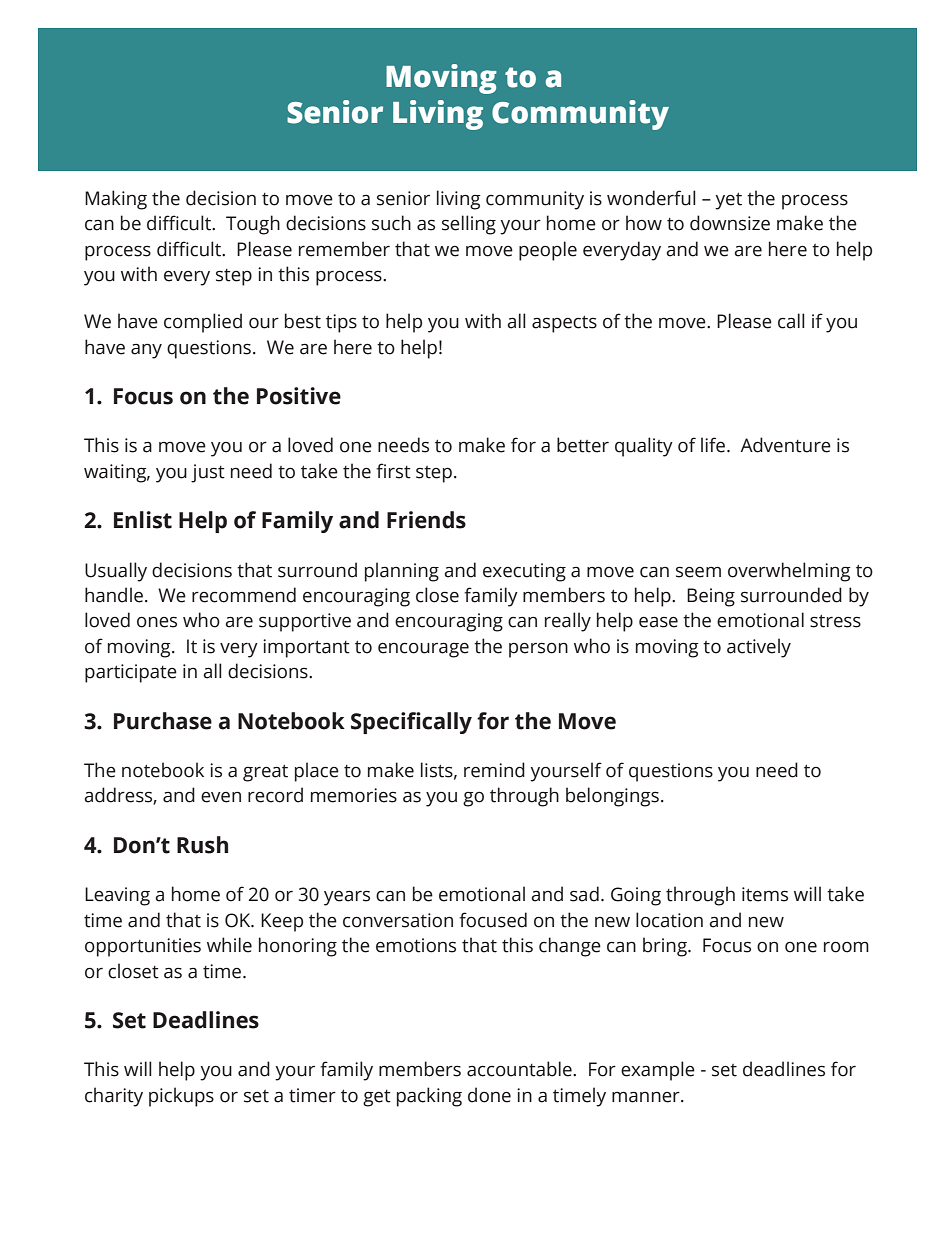  What do you see at coordinates (469, 225) in the document?
I see `selling` at bounding box center [469, 225].
